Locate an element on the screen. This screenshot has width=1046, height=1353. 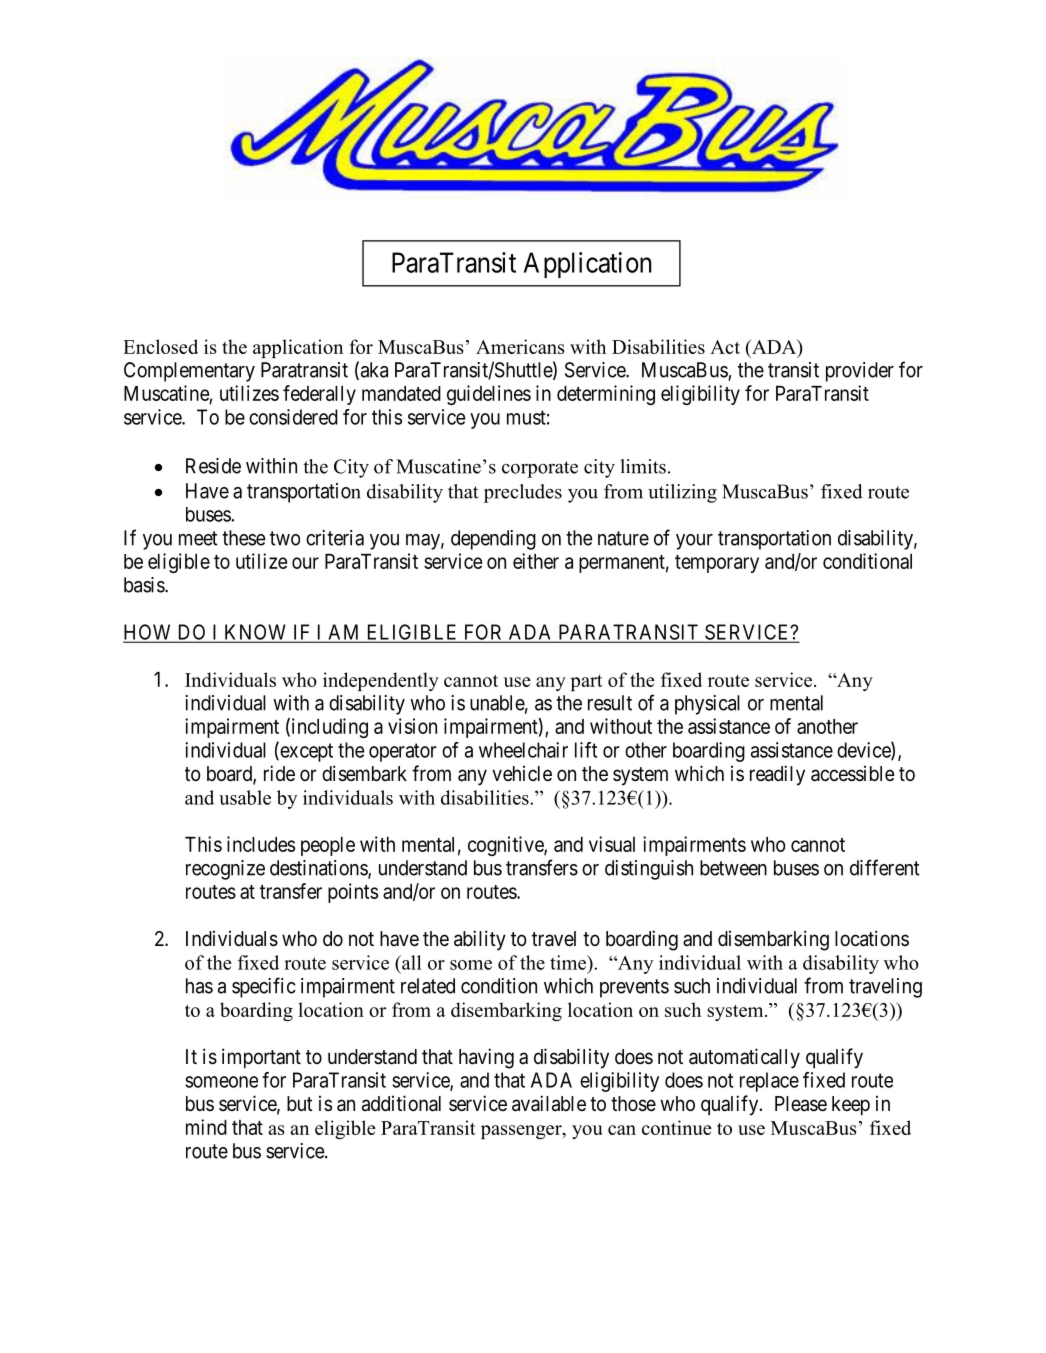
mind is located at coordinates (206, 1127).
